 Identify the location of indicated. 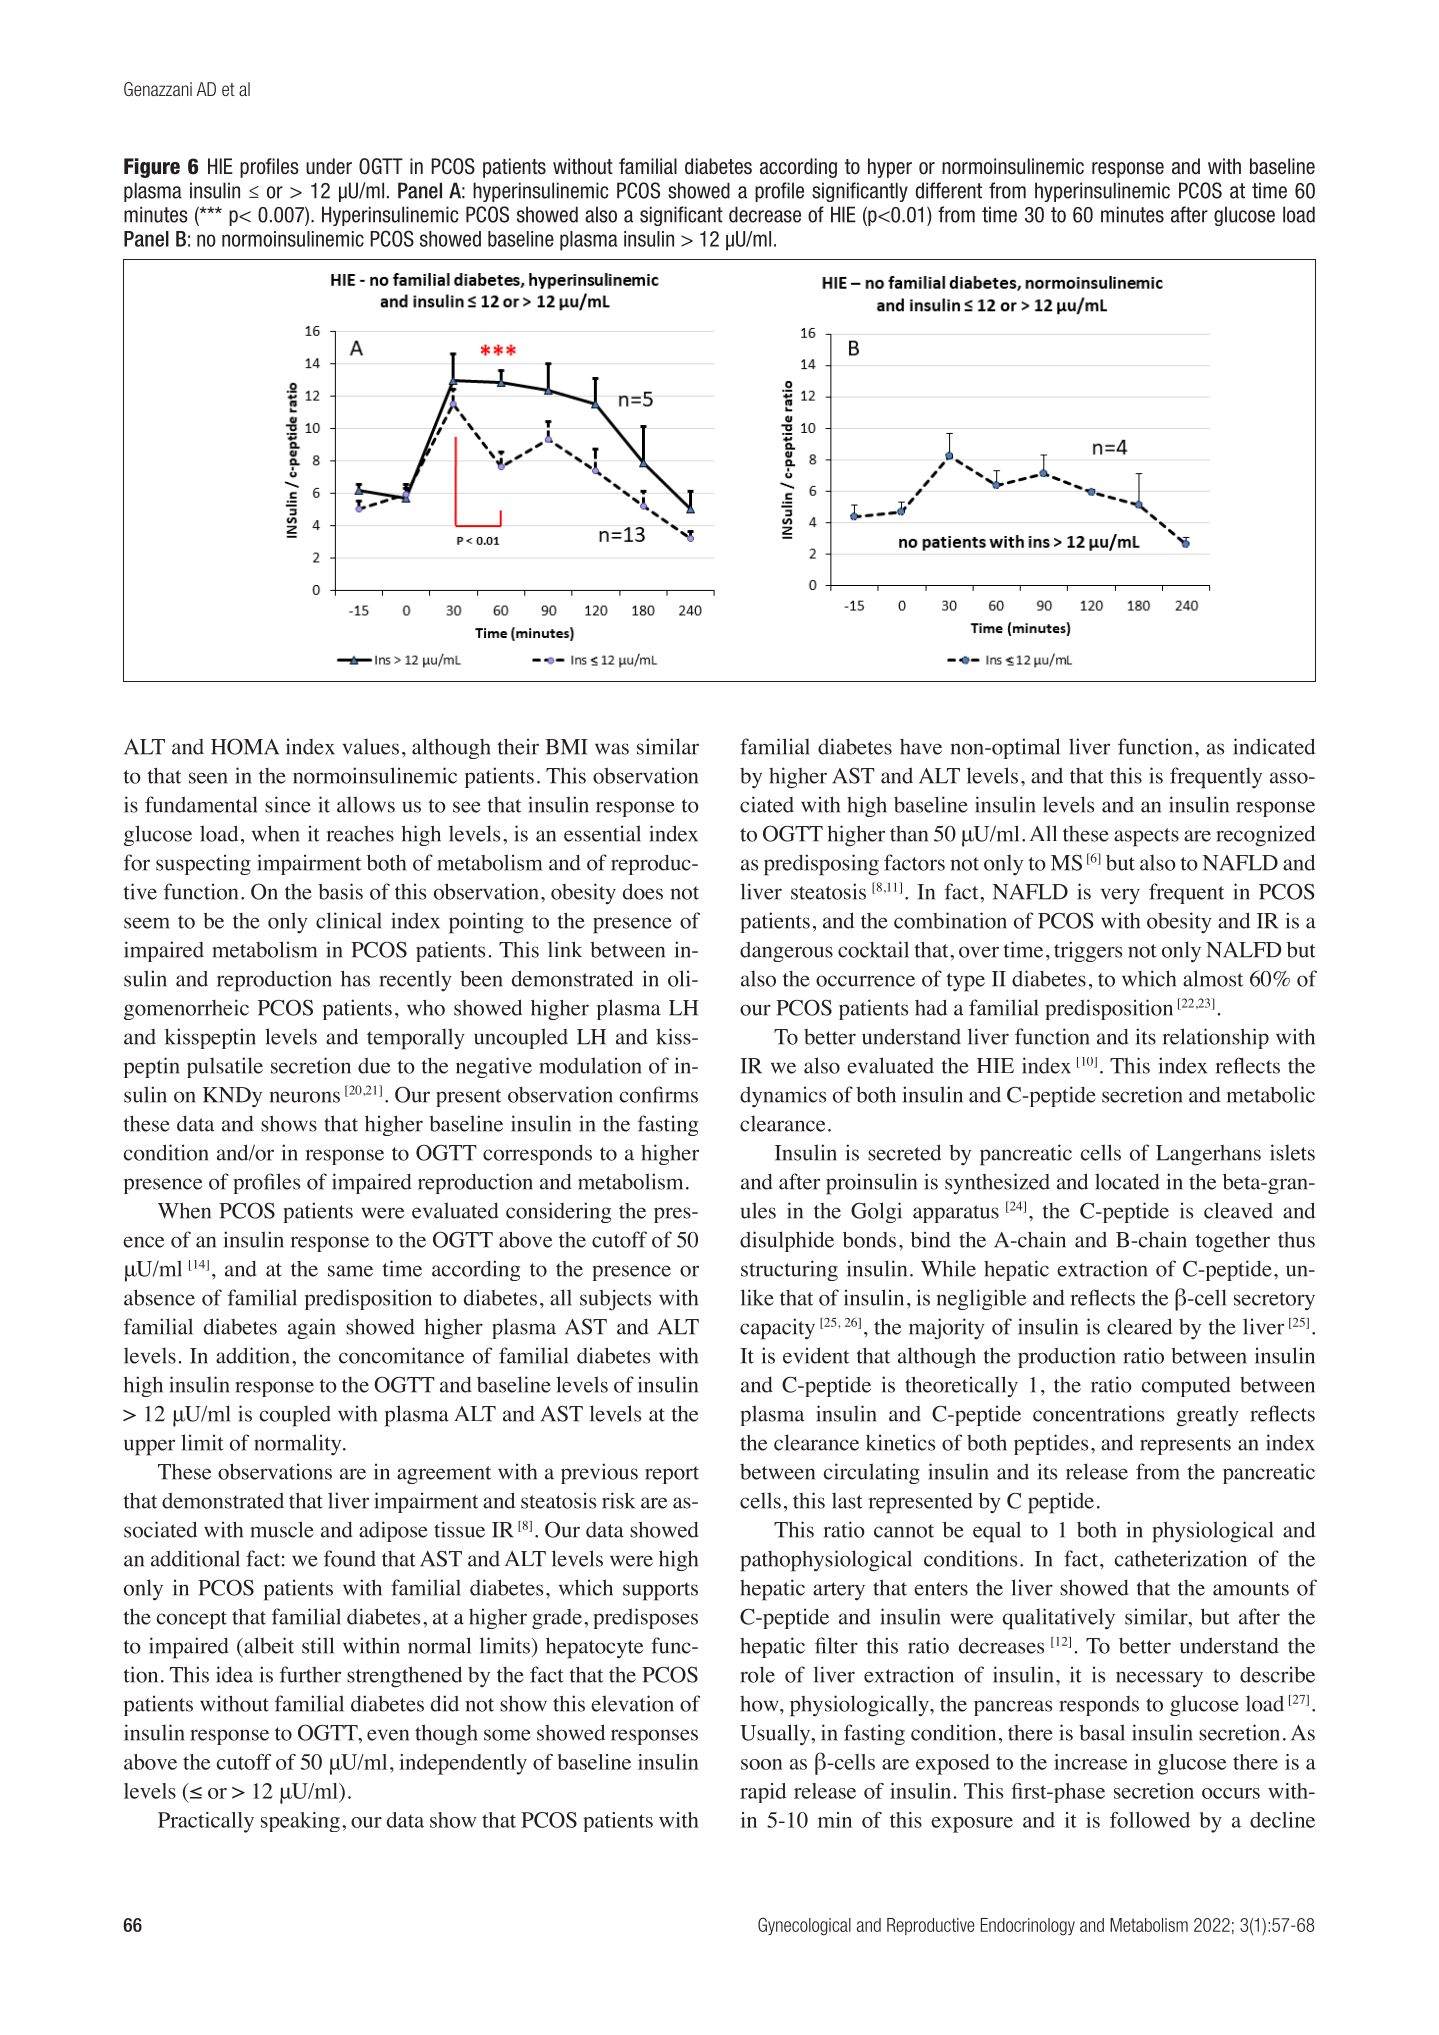
(1274, 746).
